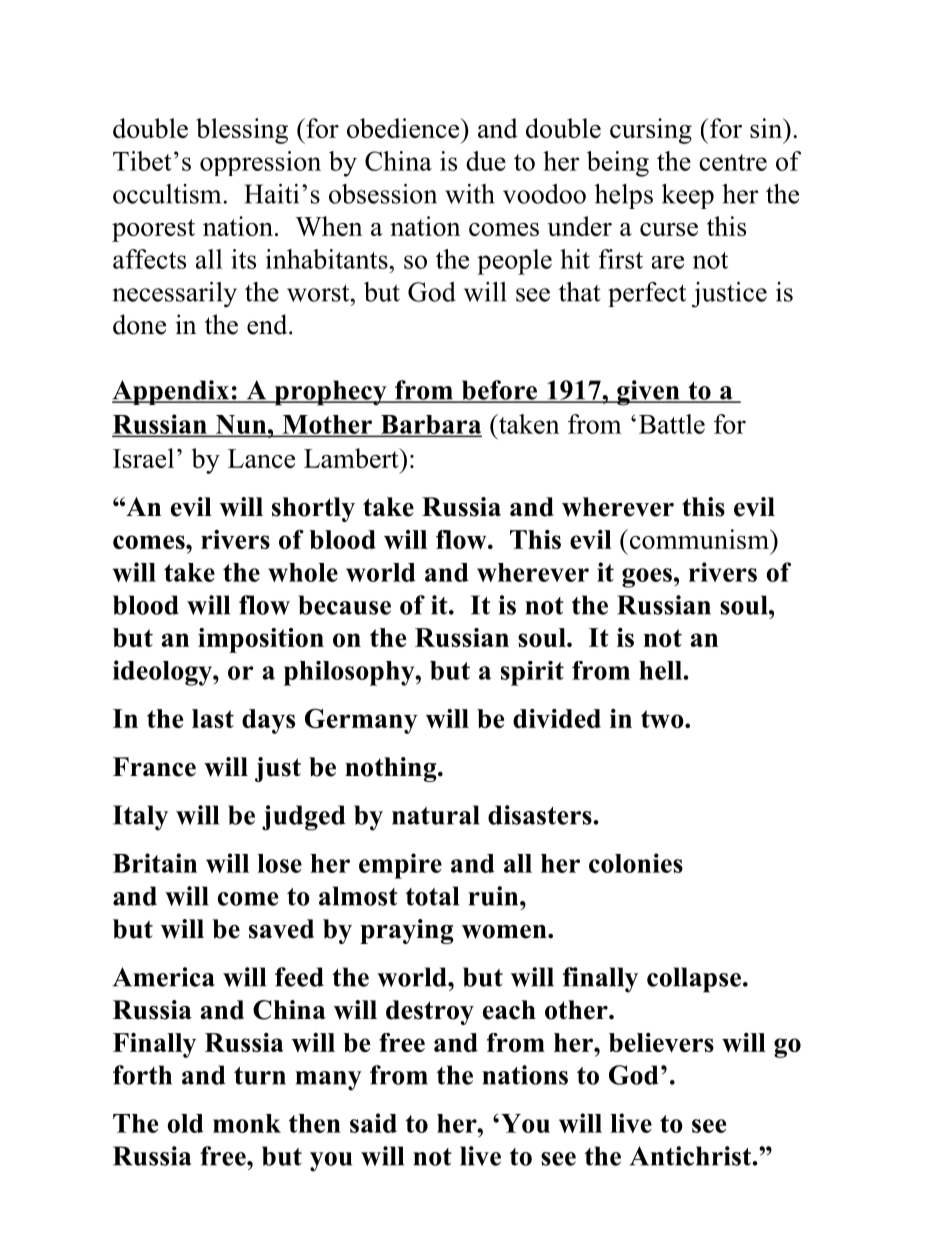 The width and height of the screenshot is (952, 1233). I want to click on old, so click(185, 1123).
